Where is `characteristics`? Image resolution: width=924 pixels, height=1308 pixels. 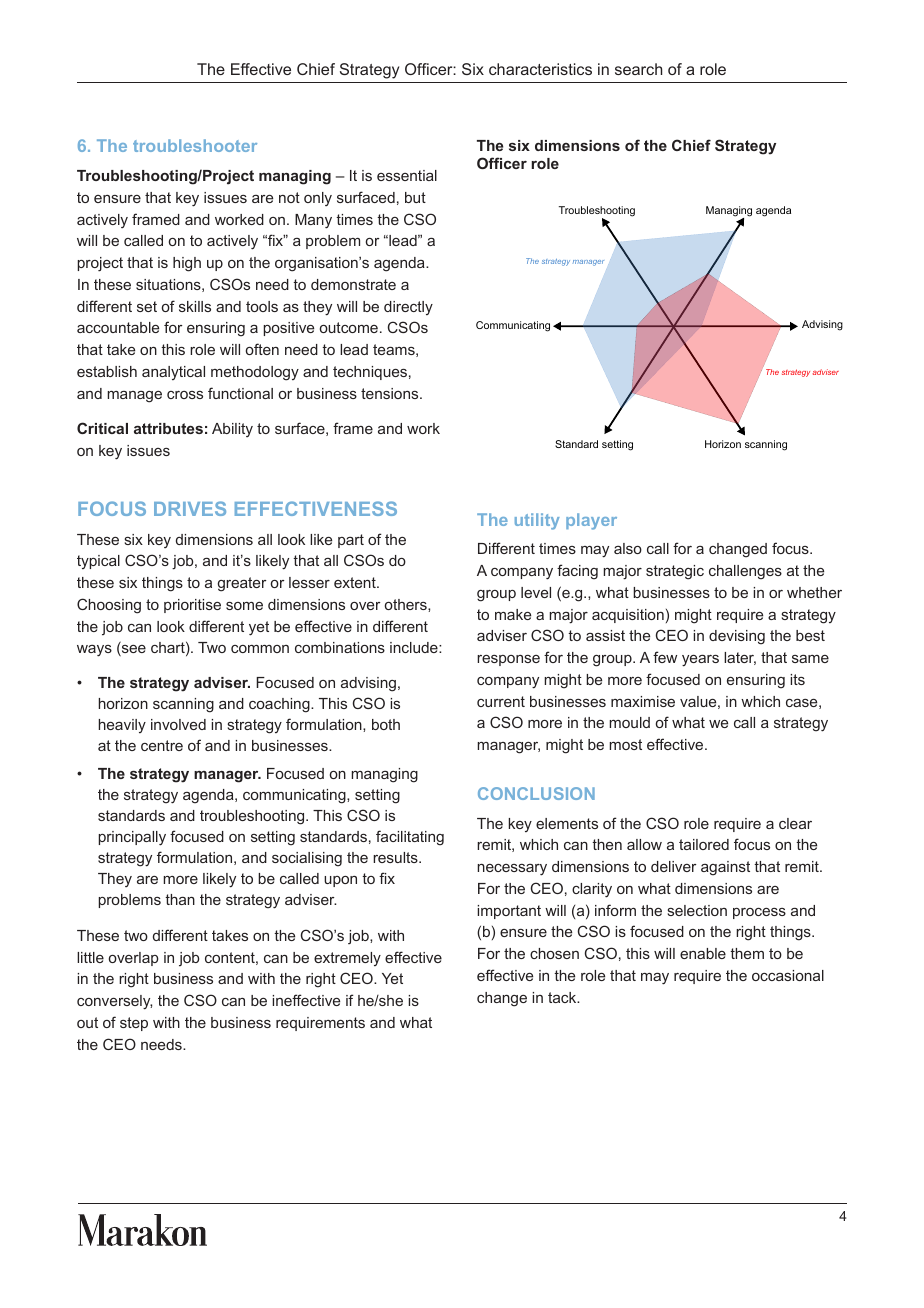 characteristics is located at coordinates (540, 69).
